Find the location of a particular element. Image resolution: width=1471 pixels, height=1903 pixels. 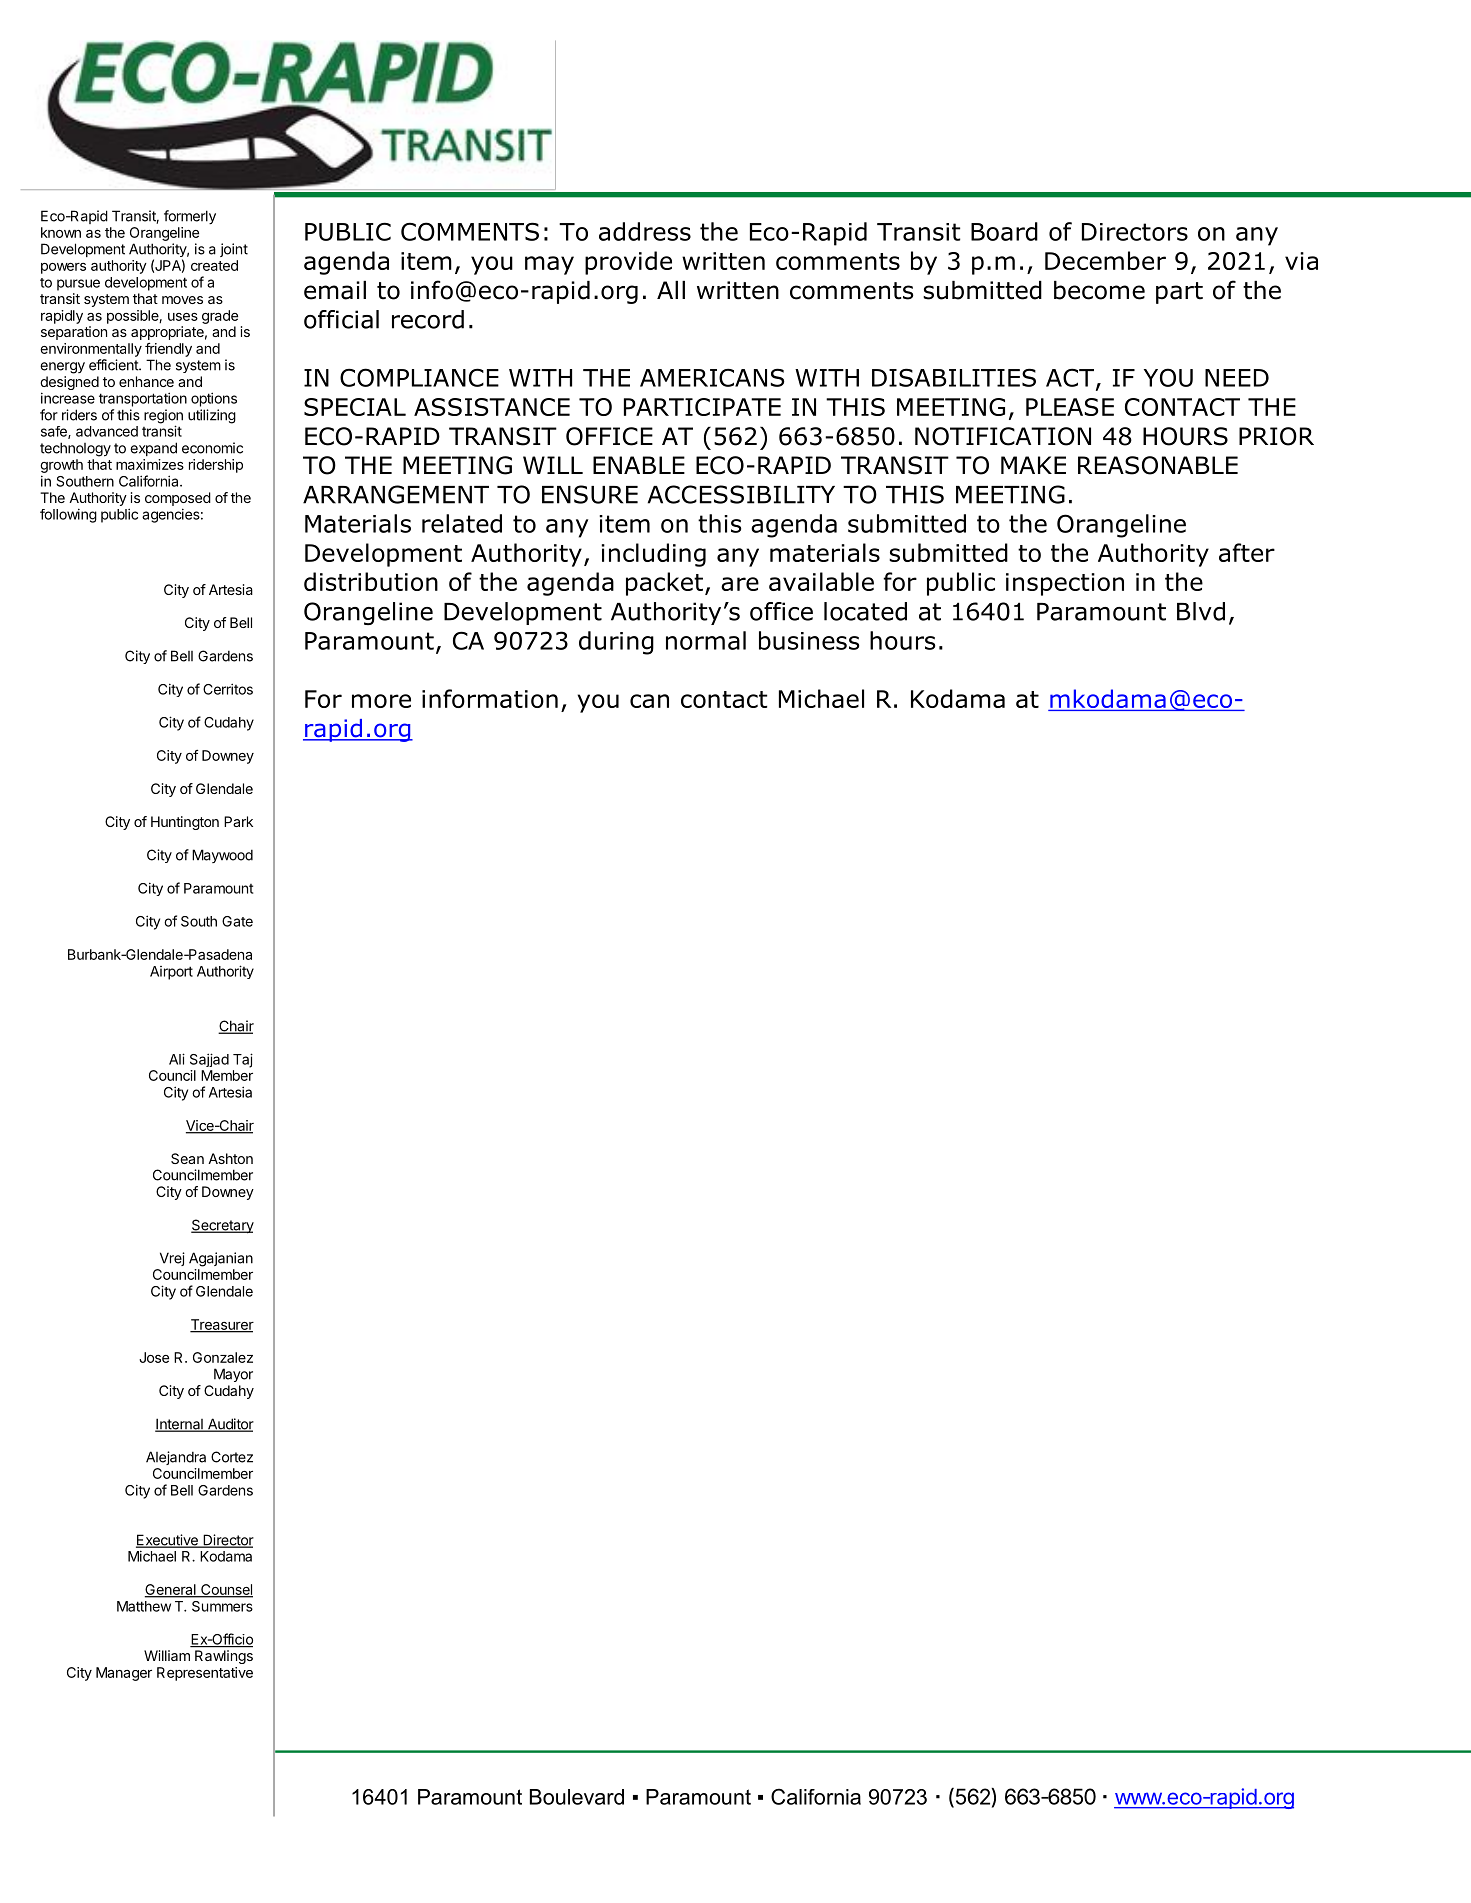

Blvd is located at coordinates (1201, 611).
